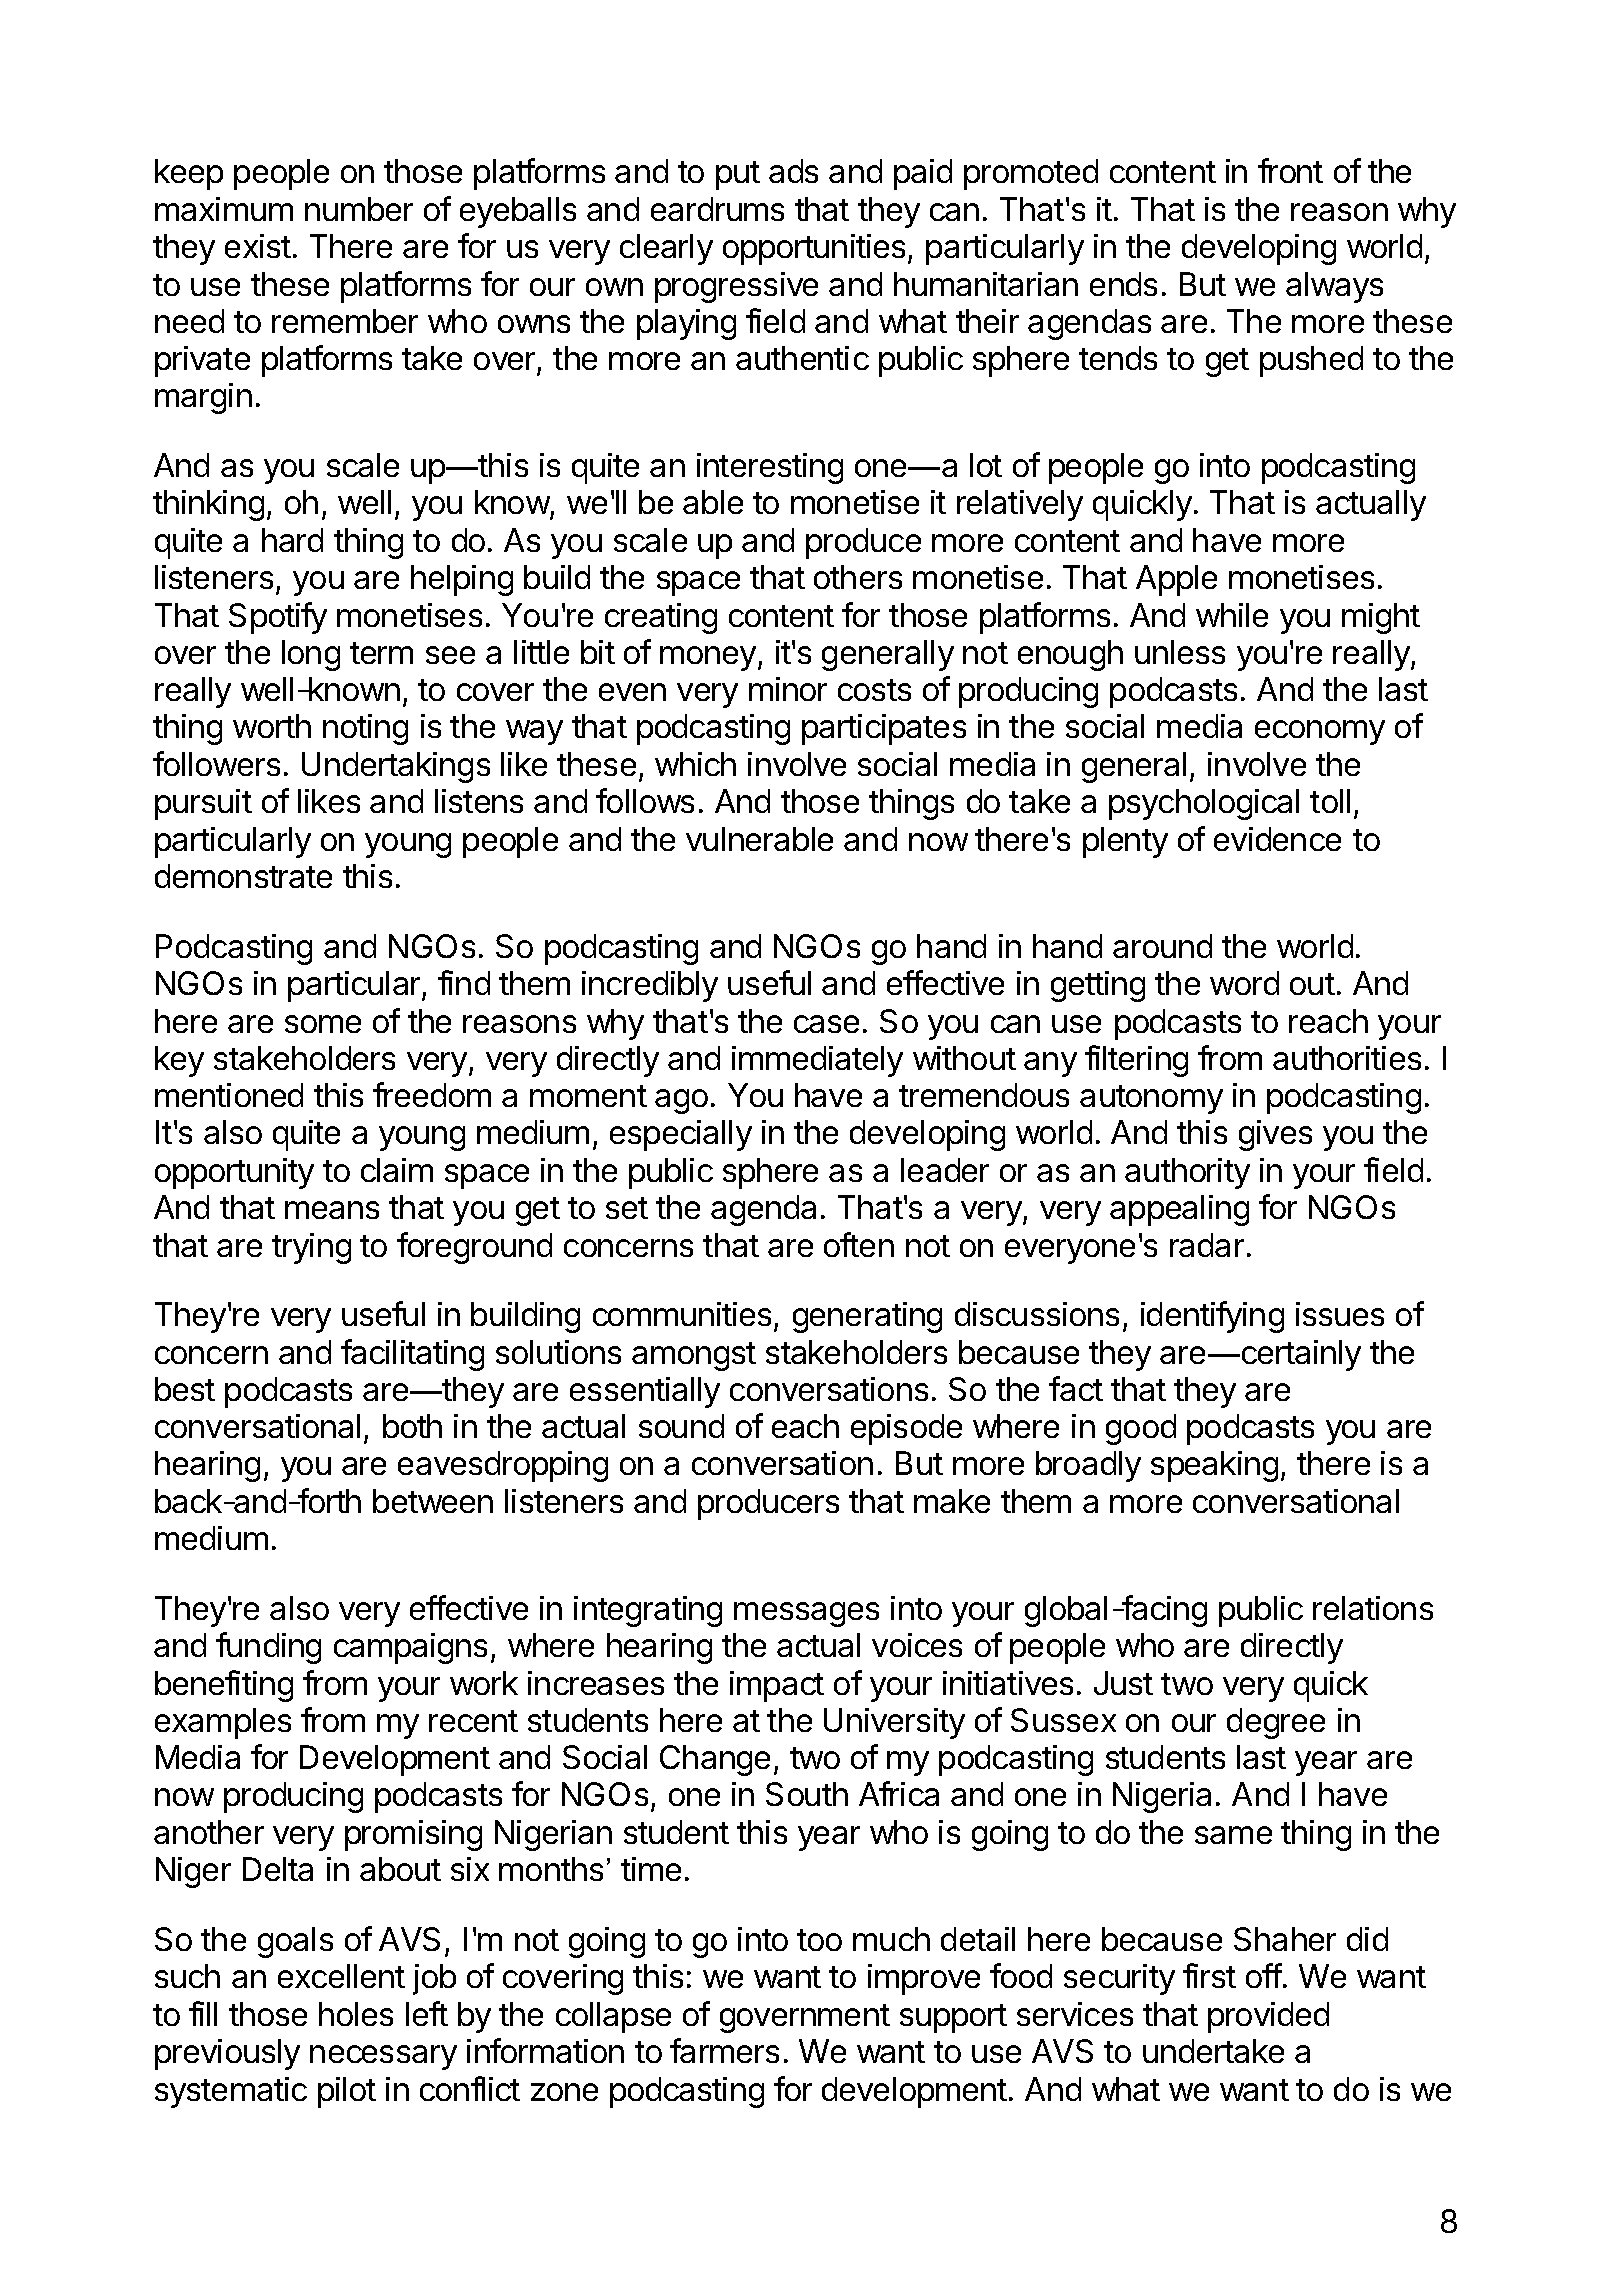  What do you see at coordinates (356, 2014) in the page?
I see `holes` at bounding box center [356, 2014].
